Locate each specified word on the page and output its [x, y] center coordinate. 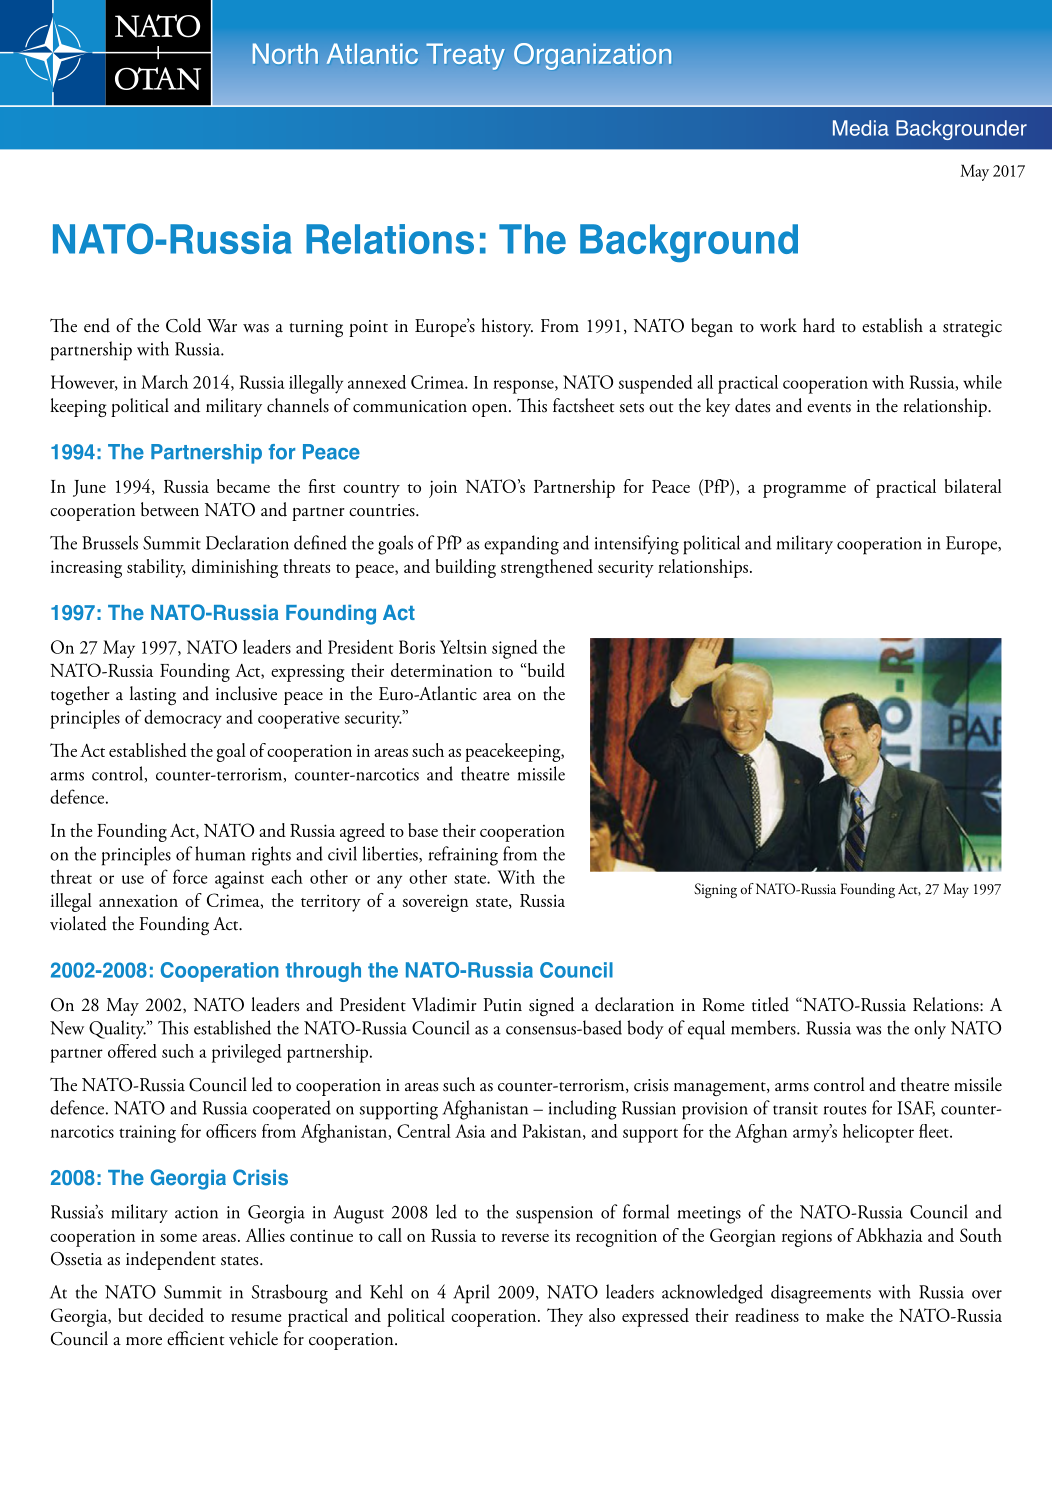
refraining [463, 856]
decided [176, 1315]
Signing [715, 890]
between [170, 509]
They [565, 1317]
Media [861, 128]
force [190, 876]
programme [804, 491]
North [285, 53]
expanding [521, 545]
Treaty [465, 56]
